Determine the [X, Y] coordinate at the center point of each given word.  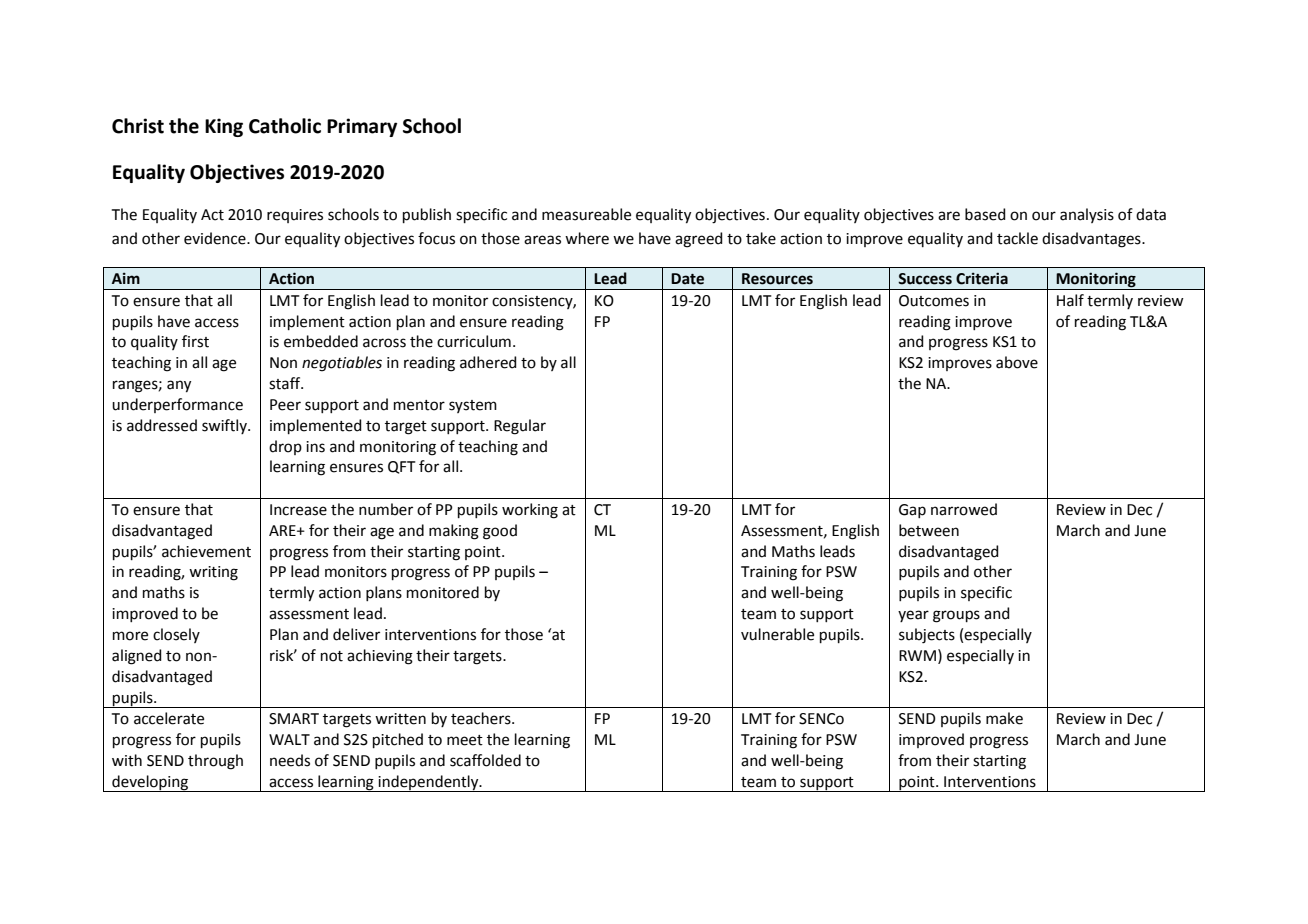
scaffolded [485, 760]
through [215, 762]
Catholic [285, 126]
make [1004, 718]
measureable [586, 214]
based [985, 214]
